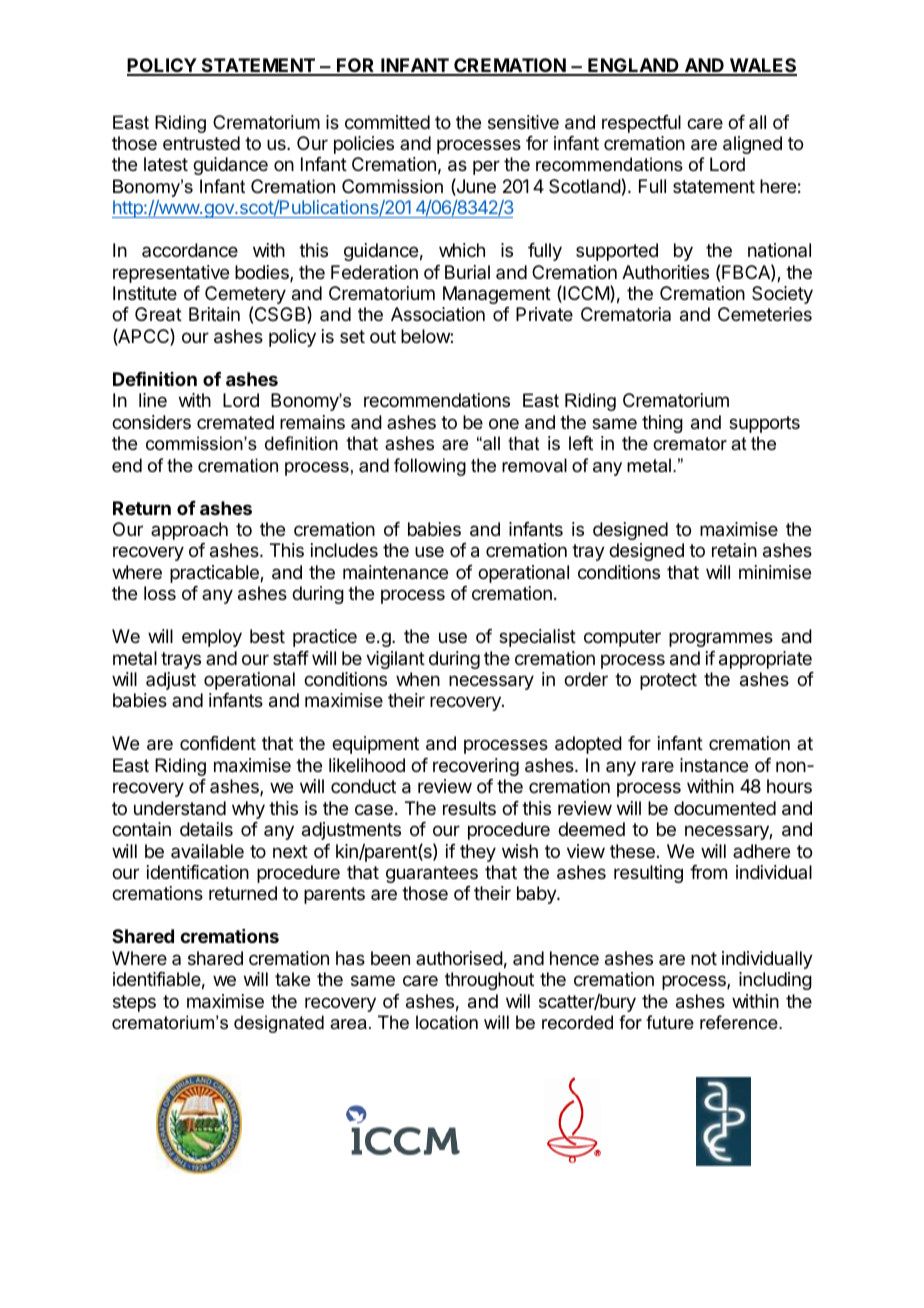  Describe the element at coordinates (489, 981) in the page. I see `throughout` at that location.
